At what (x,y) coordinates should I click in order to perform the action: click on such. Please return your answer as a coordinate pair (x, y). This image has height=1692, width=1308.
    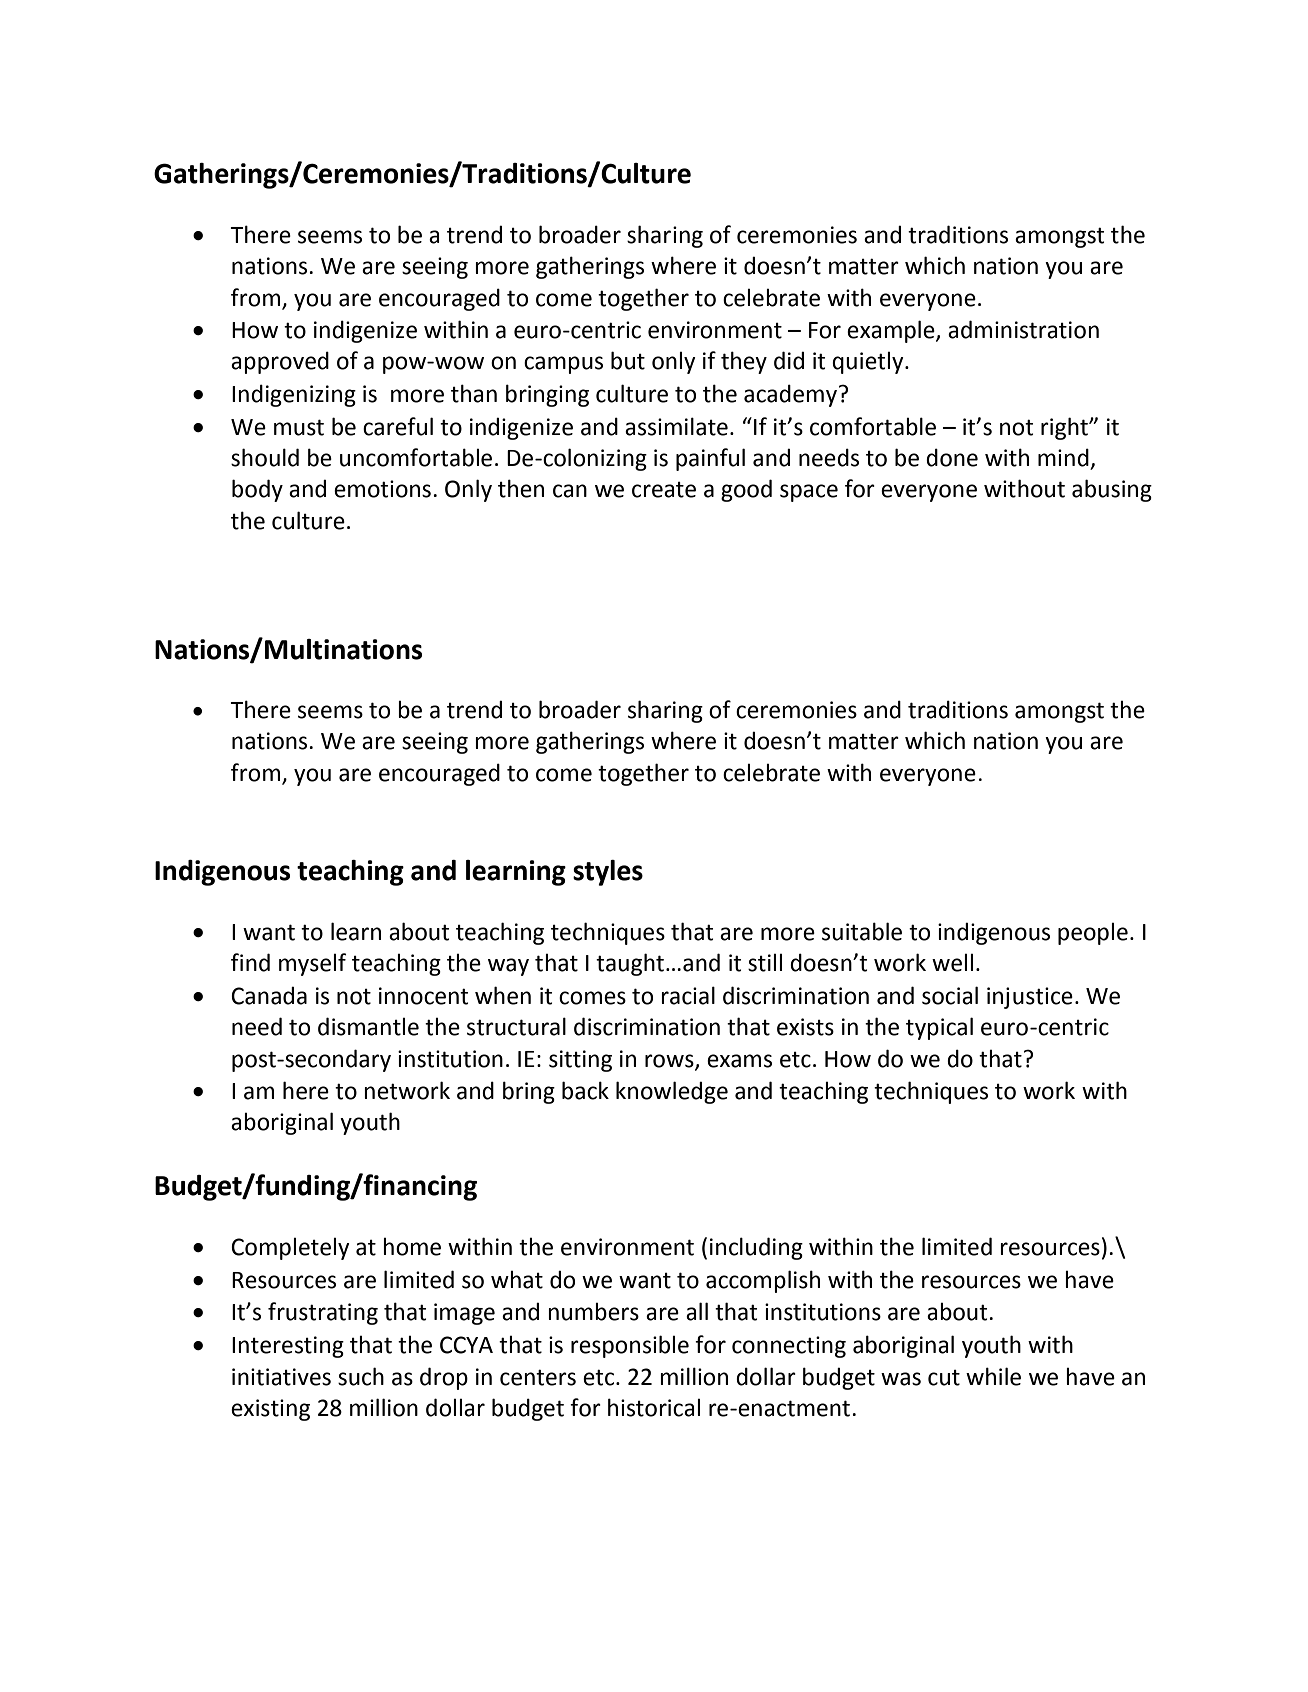
    Looking at the image, I should click on (361, 1376).
